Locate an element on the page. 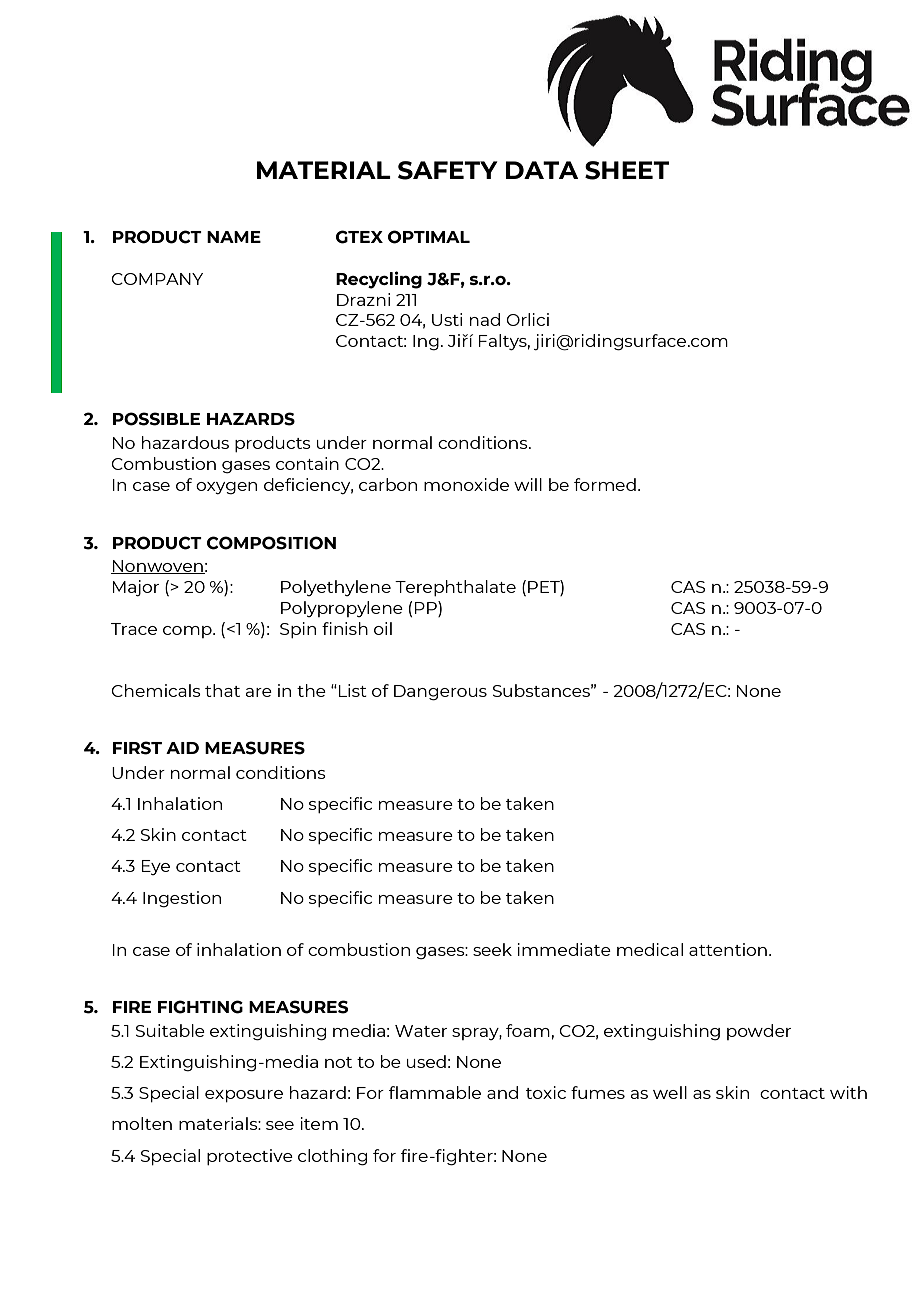 This page has width=924, height=1308. that is located at coordinates (222, 690).
